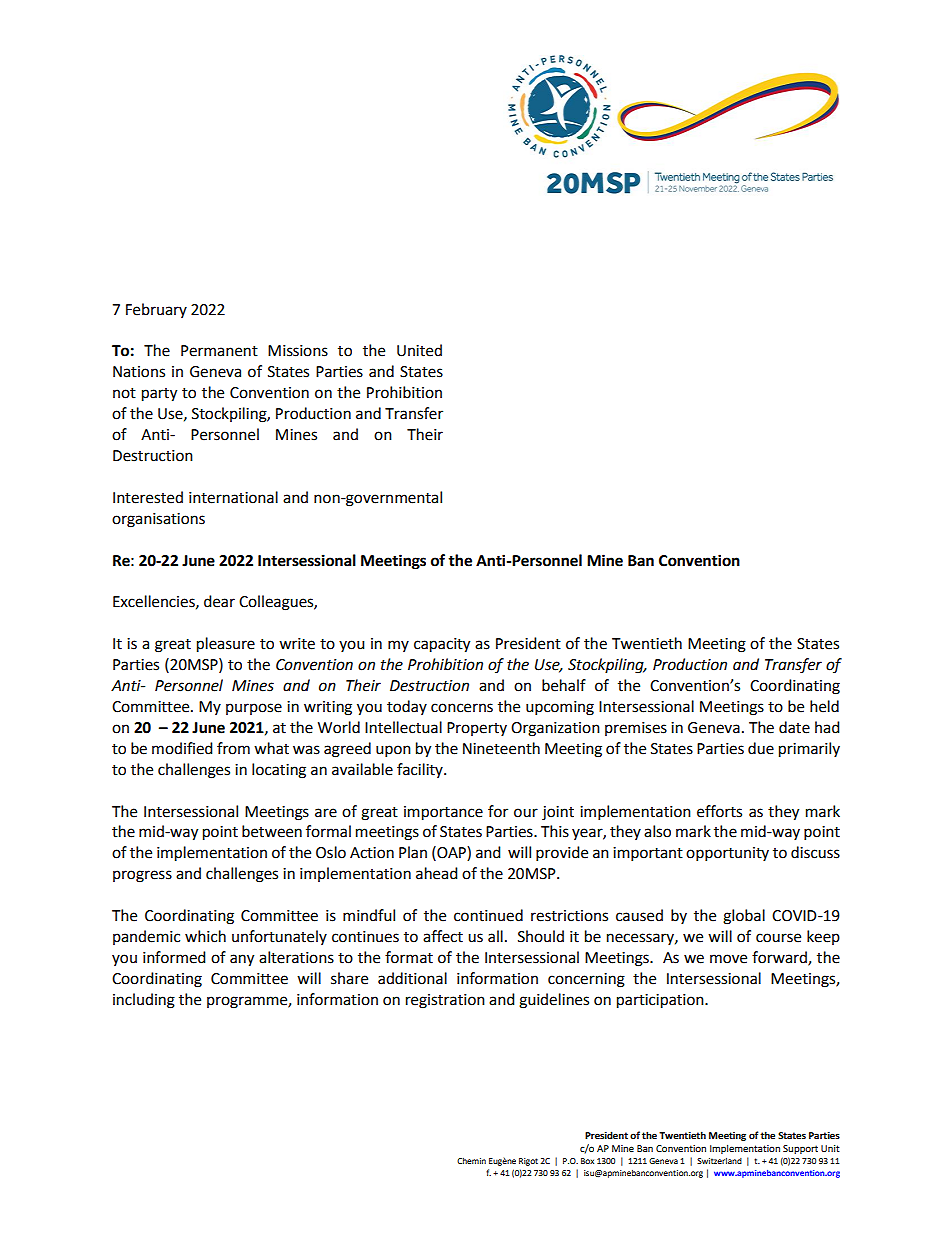  I want to click on discuss, so click(815, 852).
